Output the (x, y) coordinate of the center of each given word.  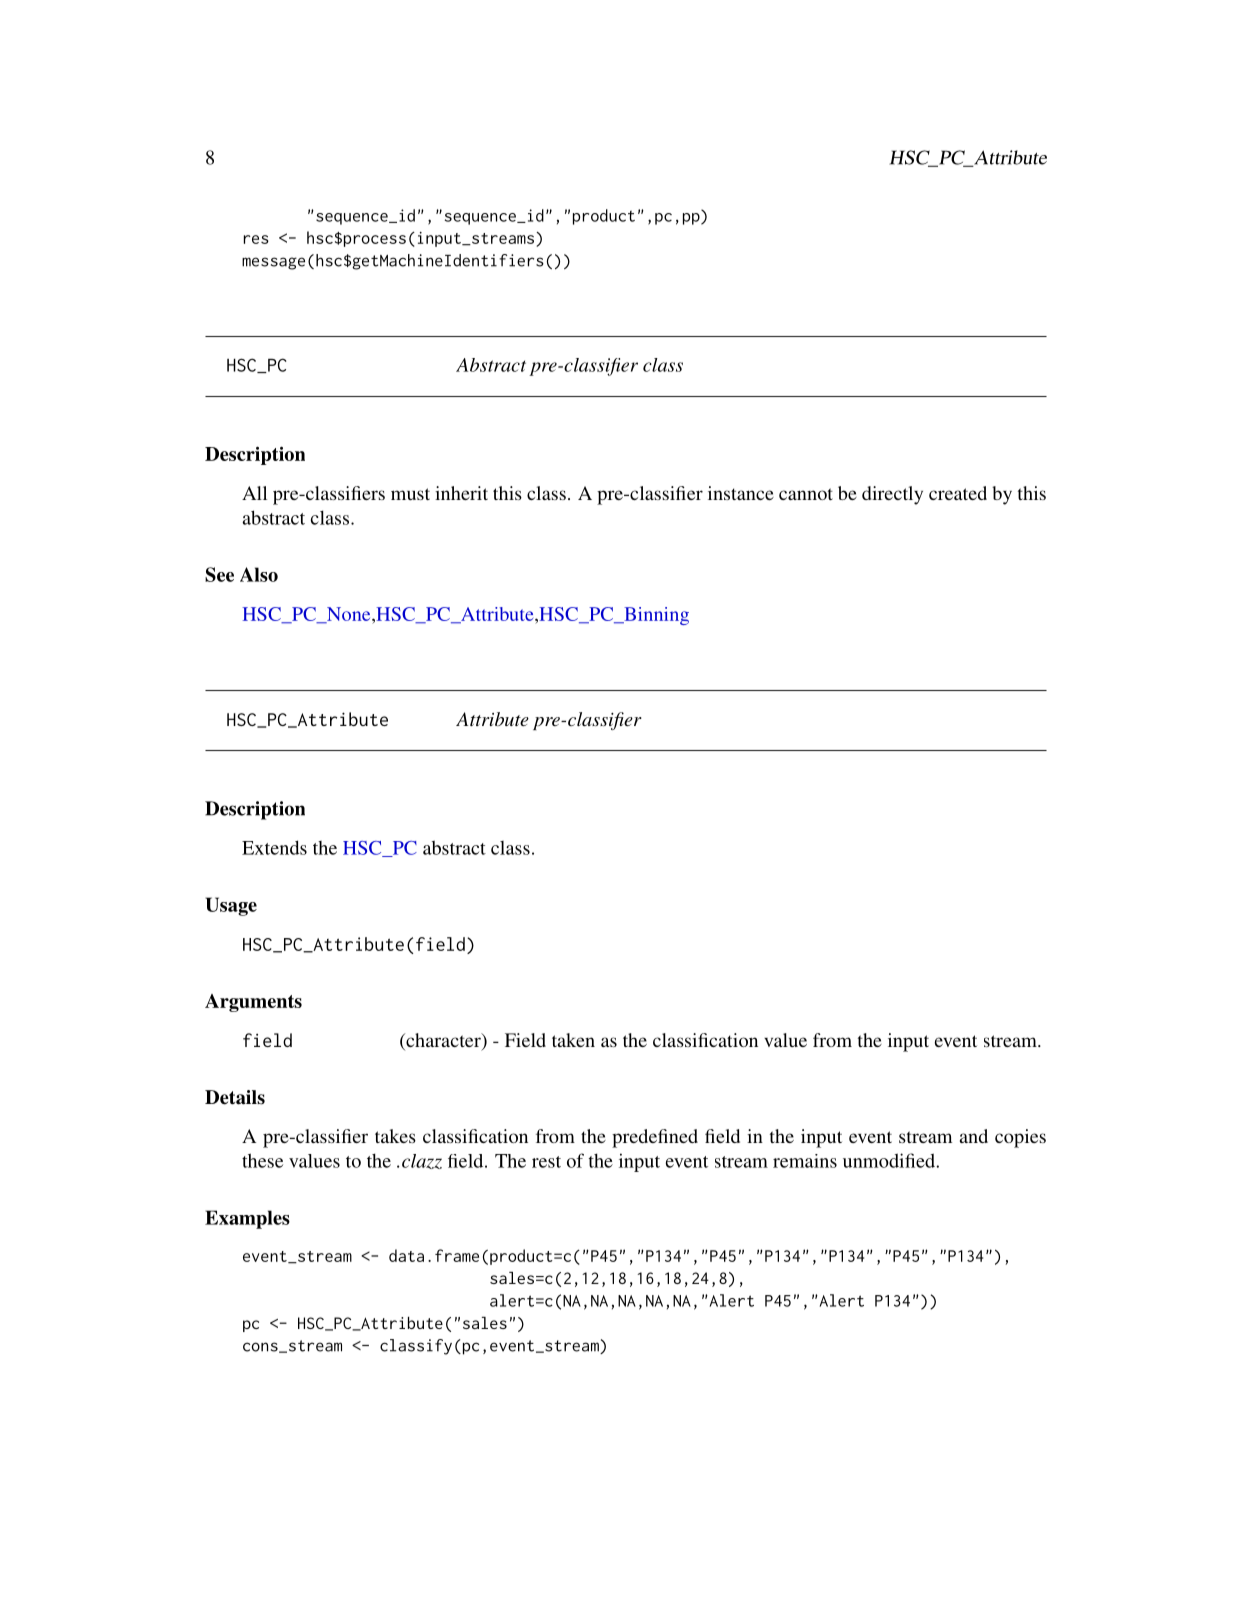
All (254, 493)
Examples (247, 1219)
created (958, 493)
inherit (461, 493)
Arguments (253, 1003)
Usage (231, 906)
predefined (655, 1138)
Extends (274, 847)
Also (259, 574)
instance (741, 493)
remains (805, 1161)
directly (892, 495)
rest (546, 1162)
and (974, 1136)
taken (573, 1040)
